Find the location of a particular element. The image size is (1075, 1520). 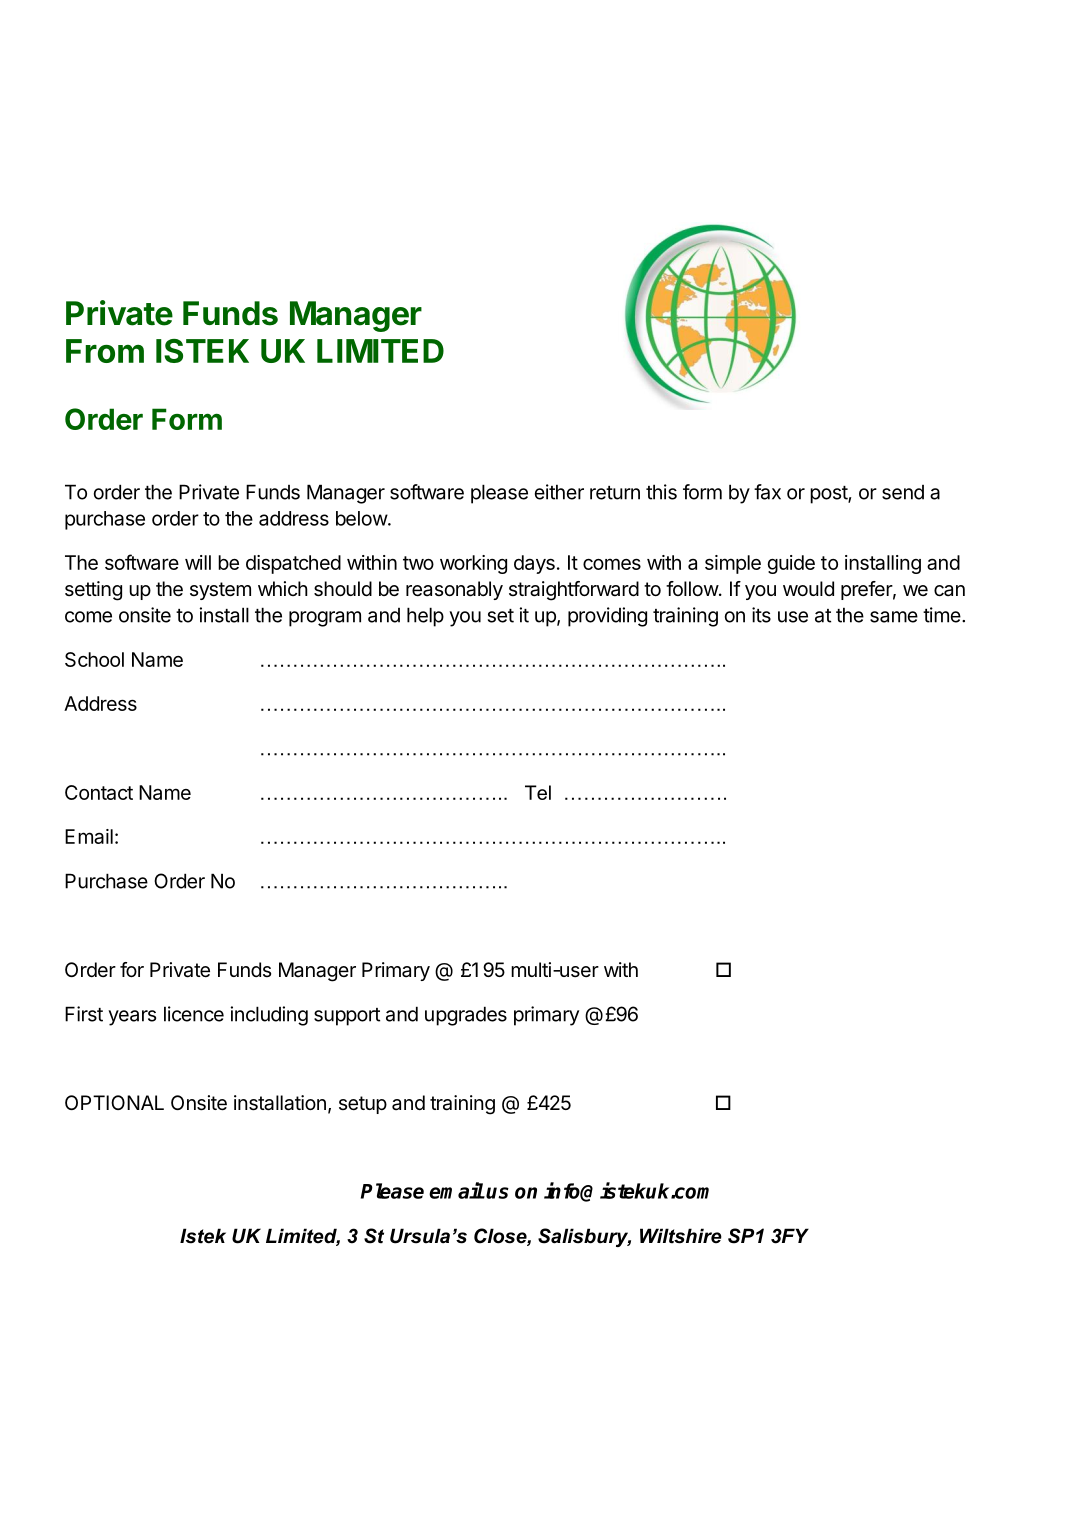

its is located at coordinates (761, 615).
